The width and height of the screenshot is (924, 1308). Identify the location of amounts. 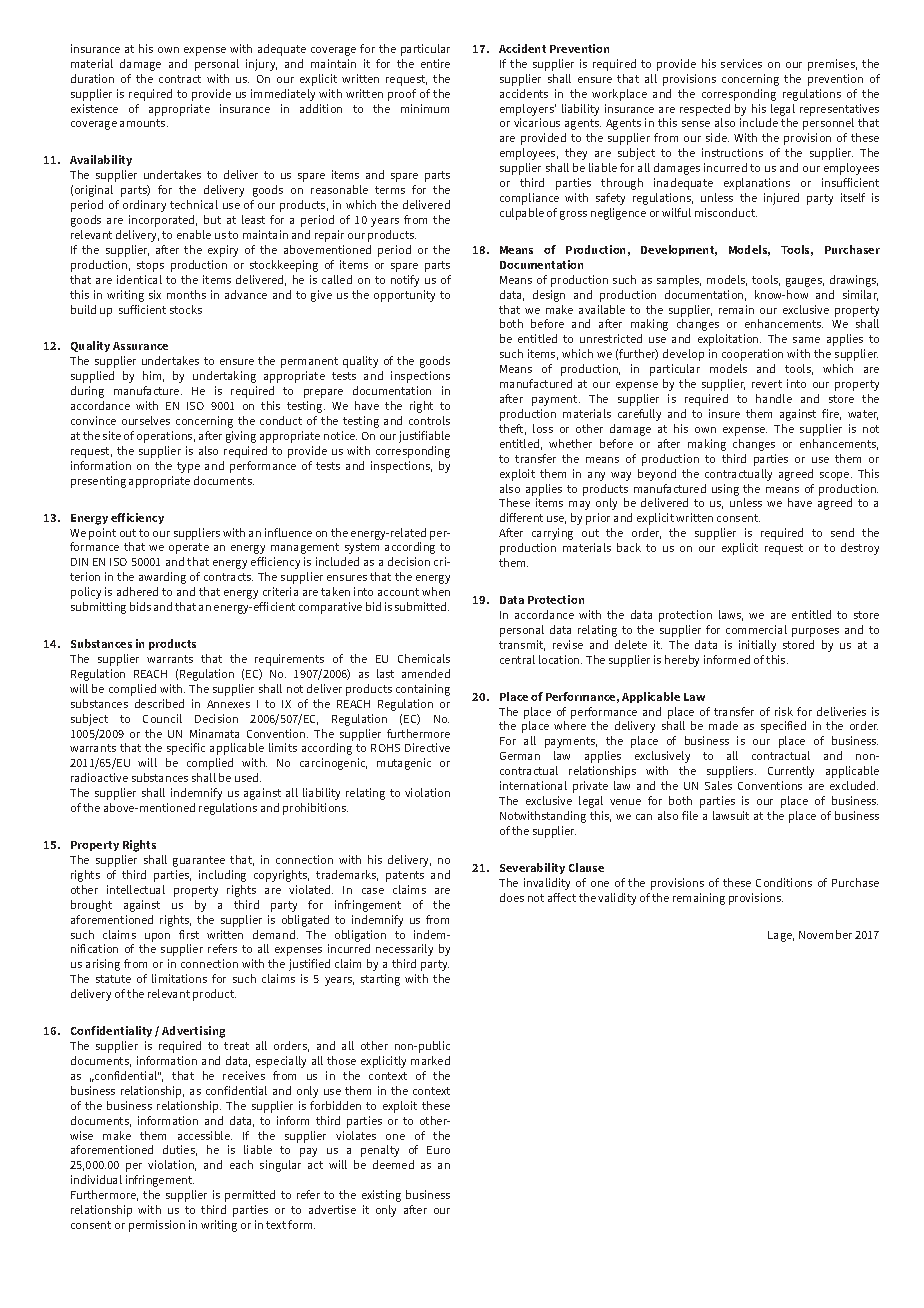
(144, 123).
